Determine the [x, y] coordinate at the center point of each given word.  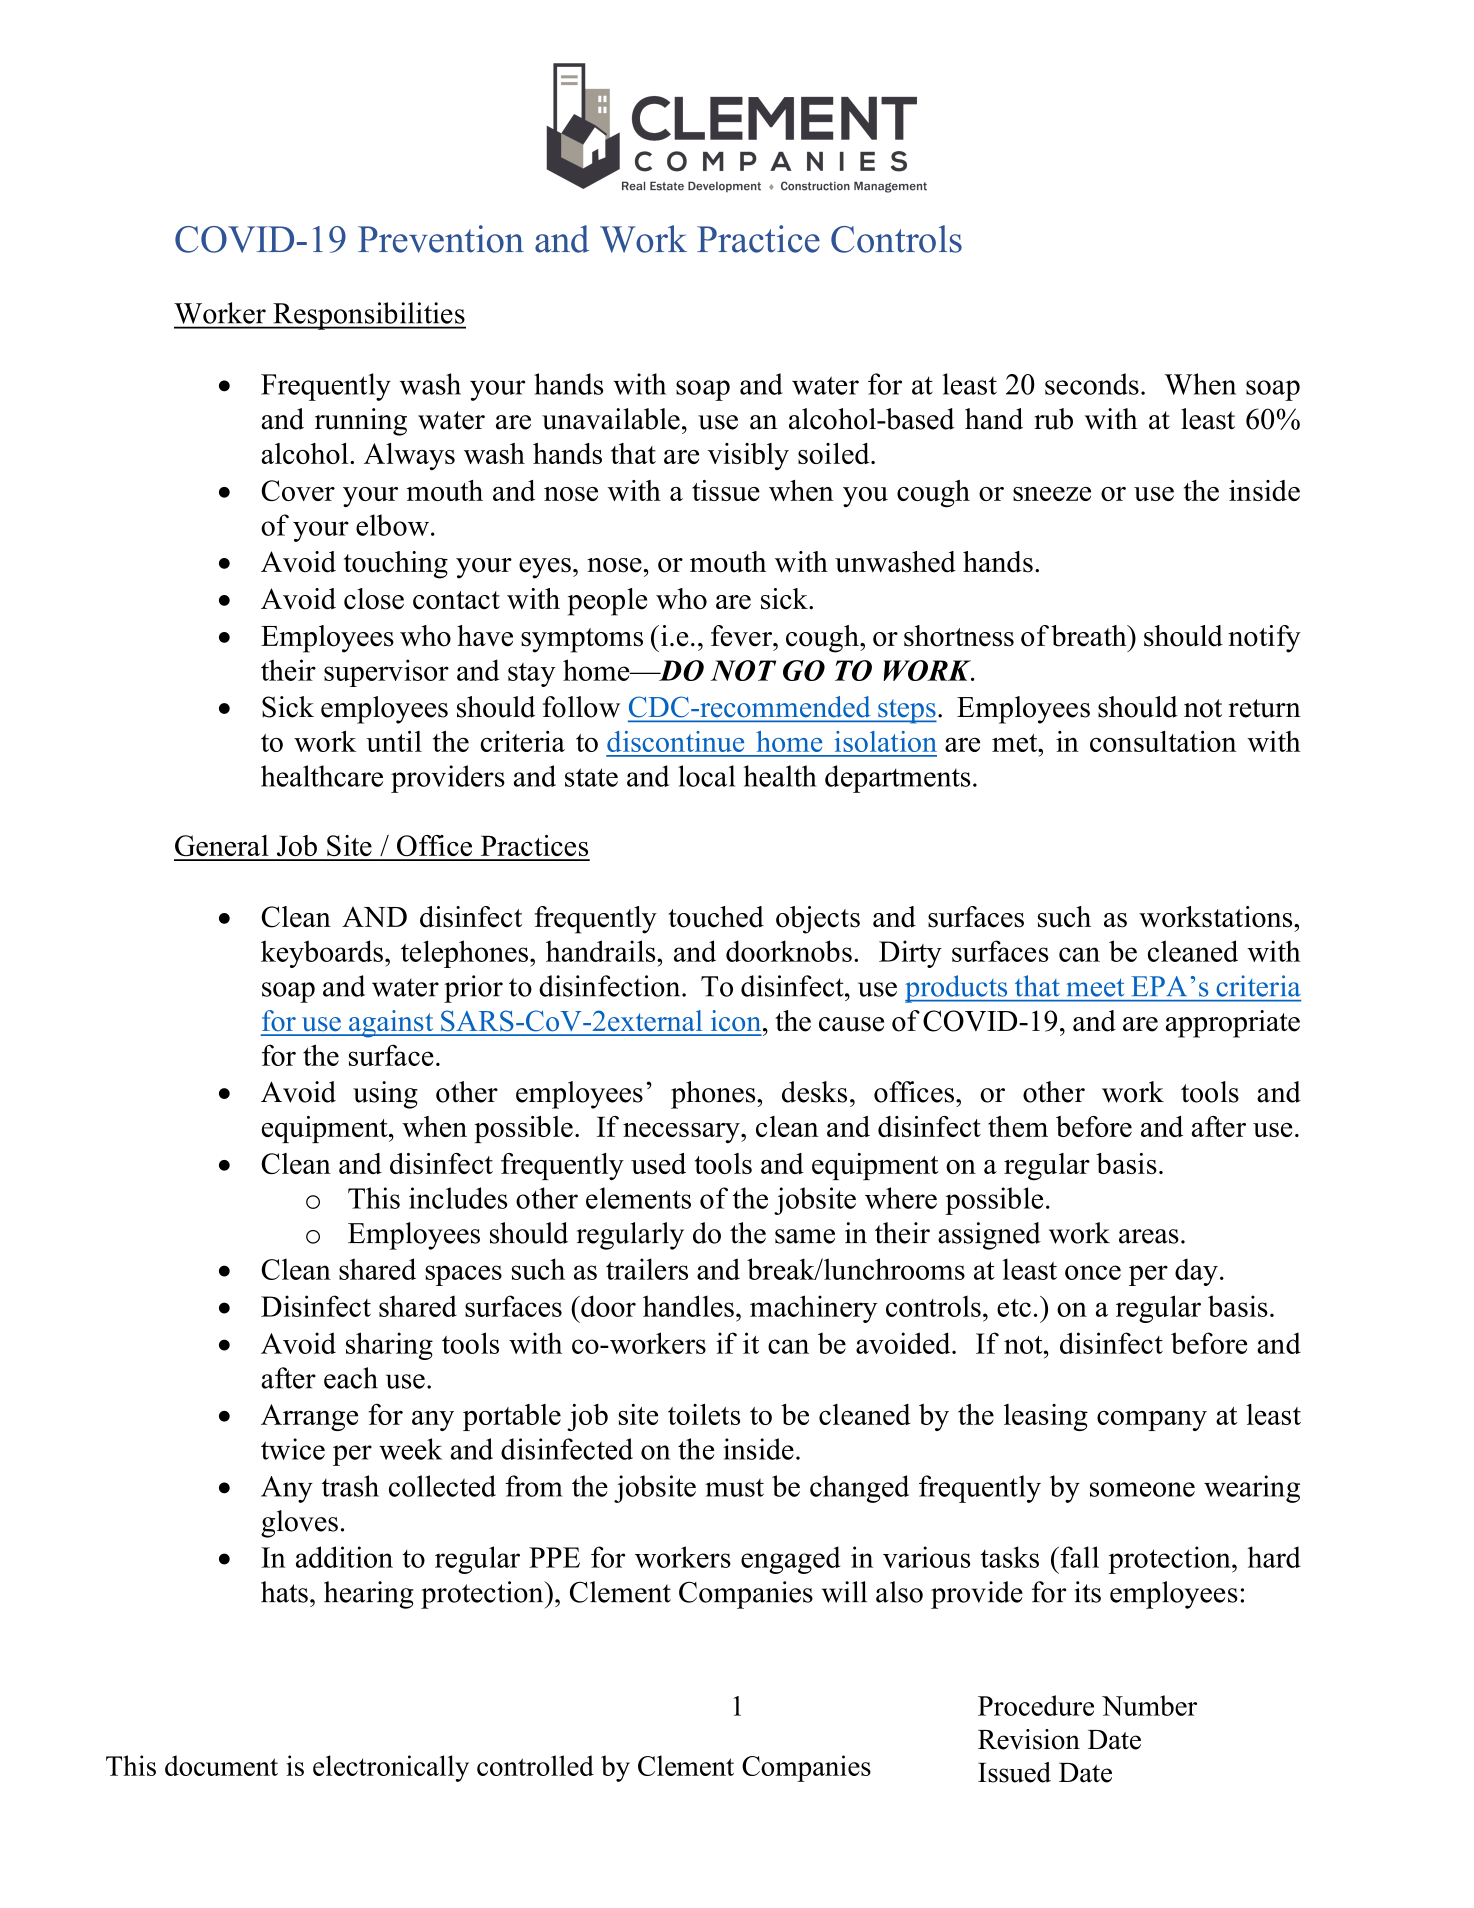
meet [1095, 988]
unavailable [611, 419]
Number [1149, 1705]
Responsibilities [368, 316]
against [391, 1024]
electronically [391, 1768]
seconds [1092, 384]
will [844, 1592]
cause [851, 1024]
